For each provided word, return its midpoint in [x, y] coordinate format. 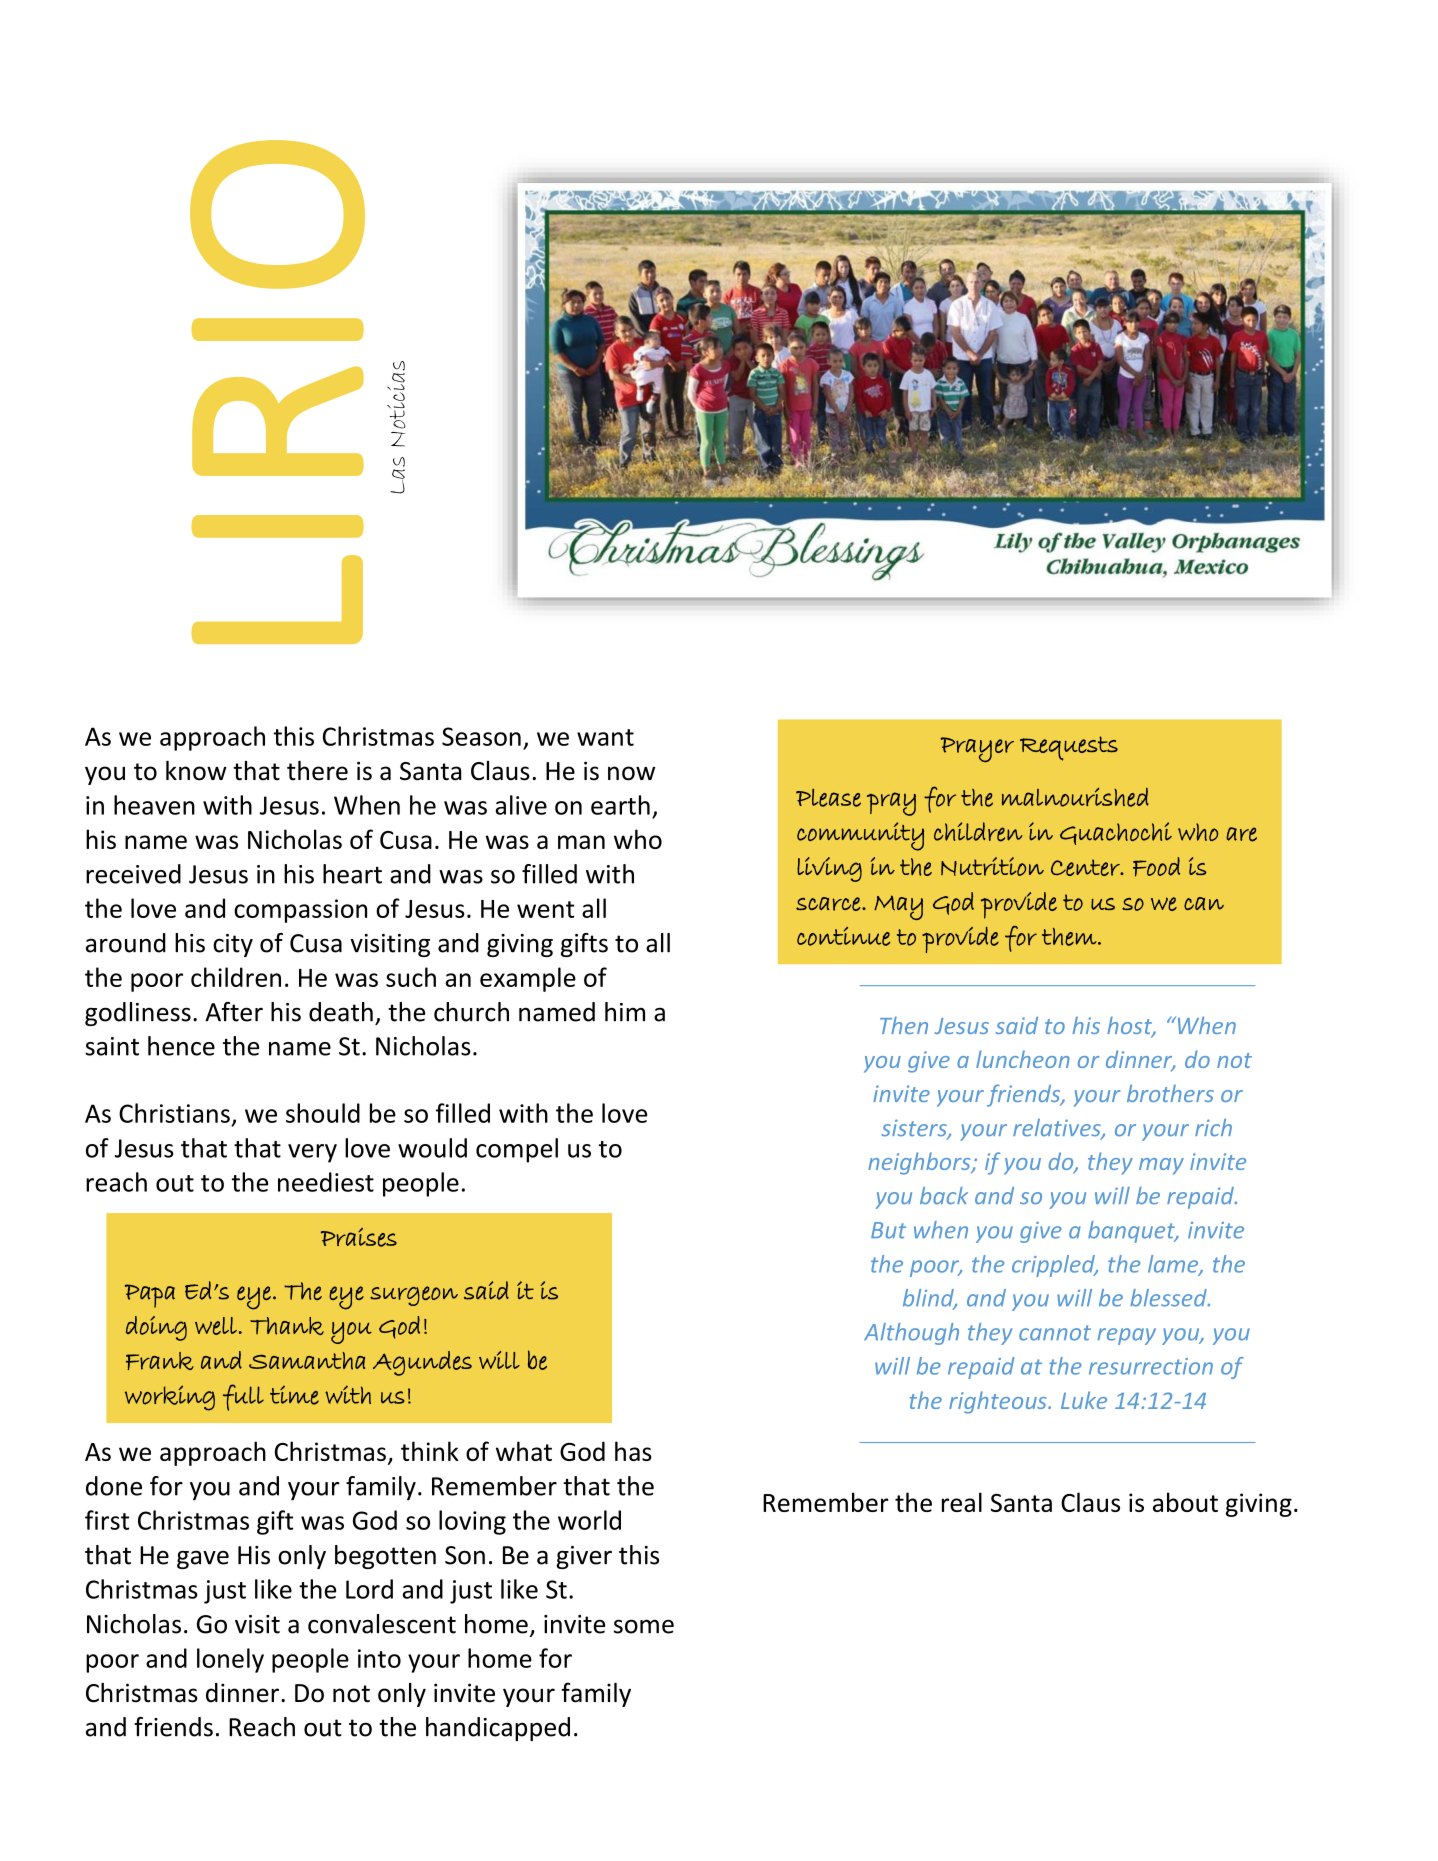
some [644, 1626]
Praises [359, 1237]
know [196, 771]
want [605, 737]
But [888, 1230]
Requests [1069, 748]
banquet [1132, 1232]
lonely [230, 1660]
